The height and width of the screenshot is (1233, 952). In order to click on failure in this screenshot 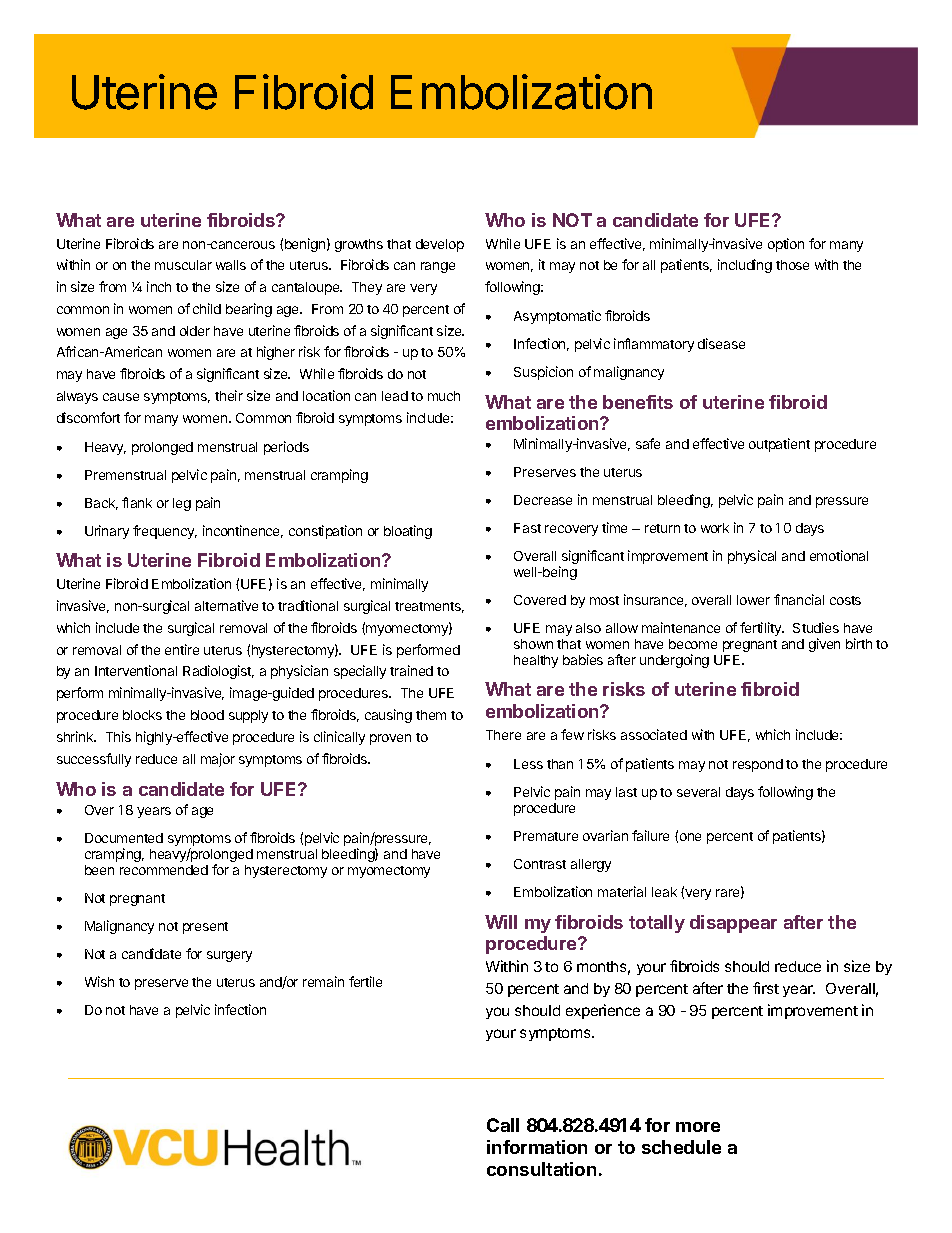, I will do `click(650, 835)`.
